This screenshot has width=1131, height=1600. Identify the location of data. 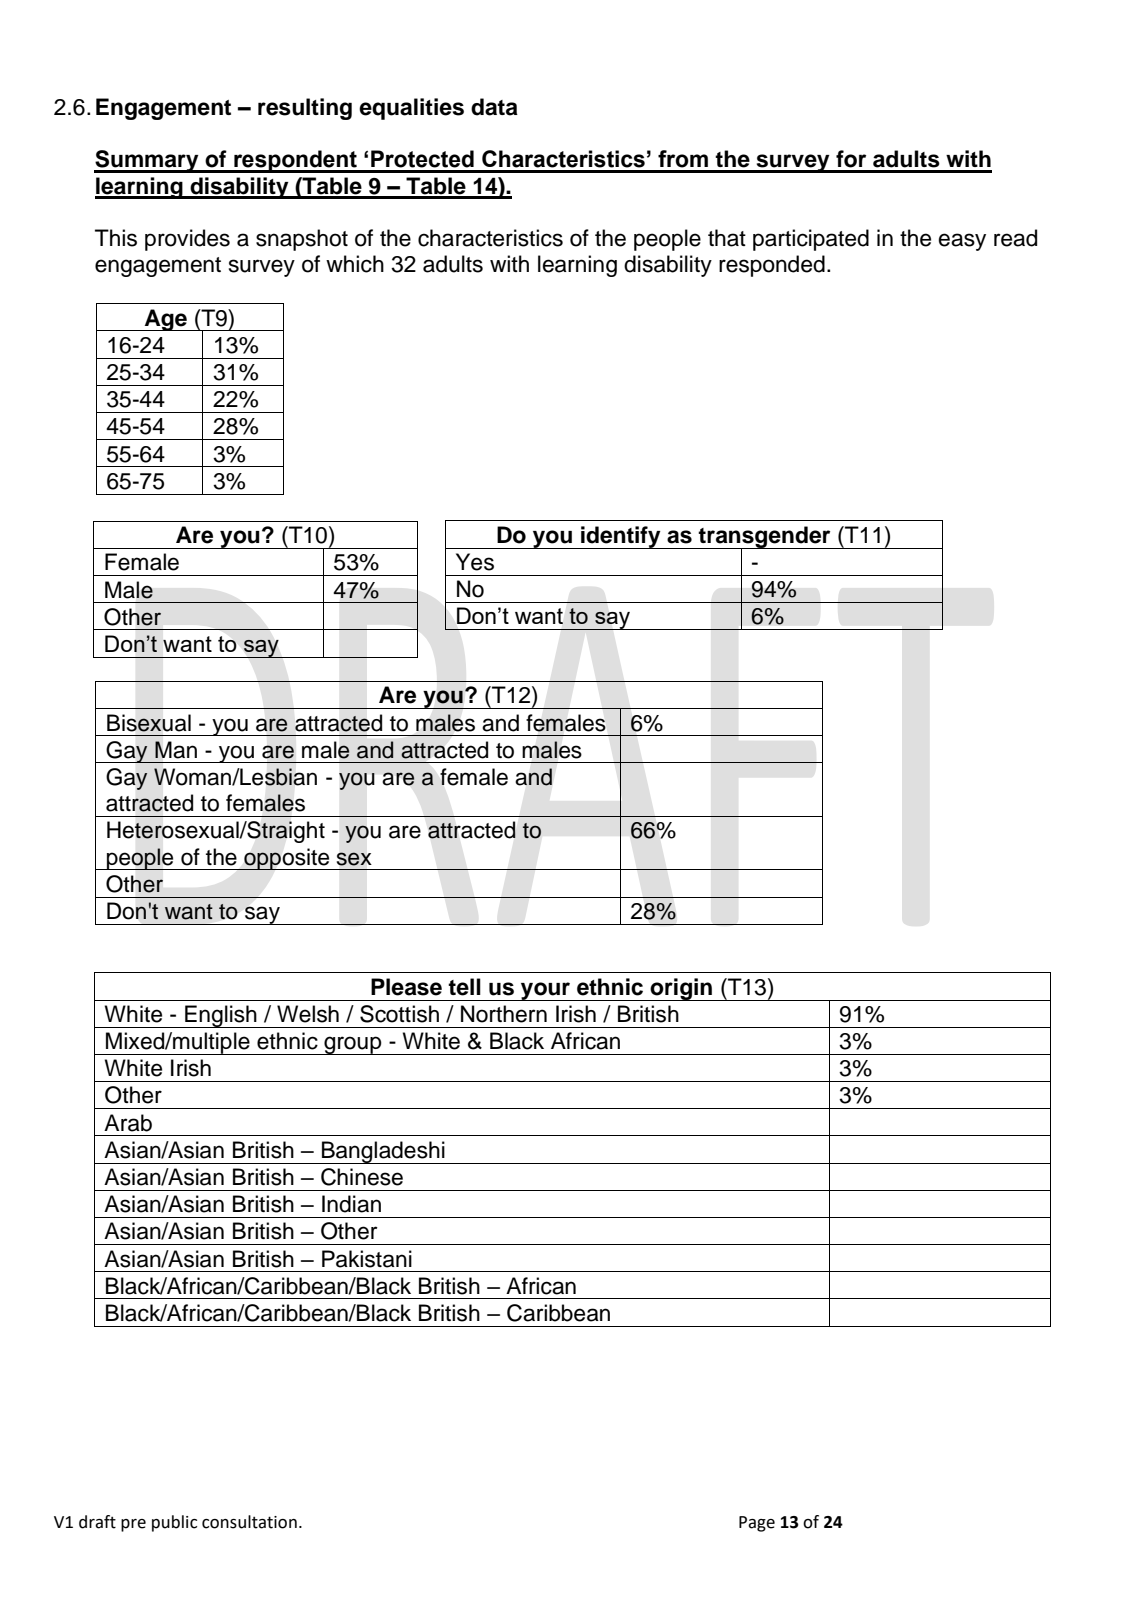
(494, 107).
